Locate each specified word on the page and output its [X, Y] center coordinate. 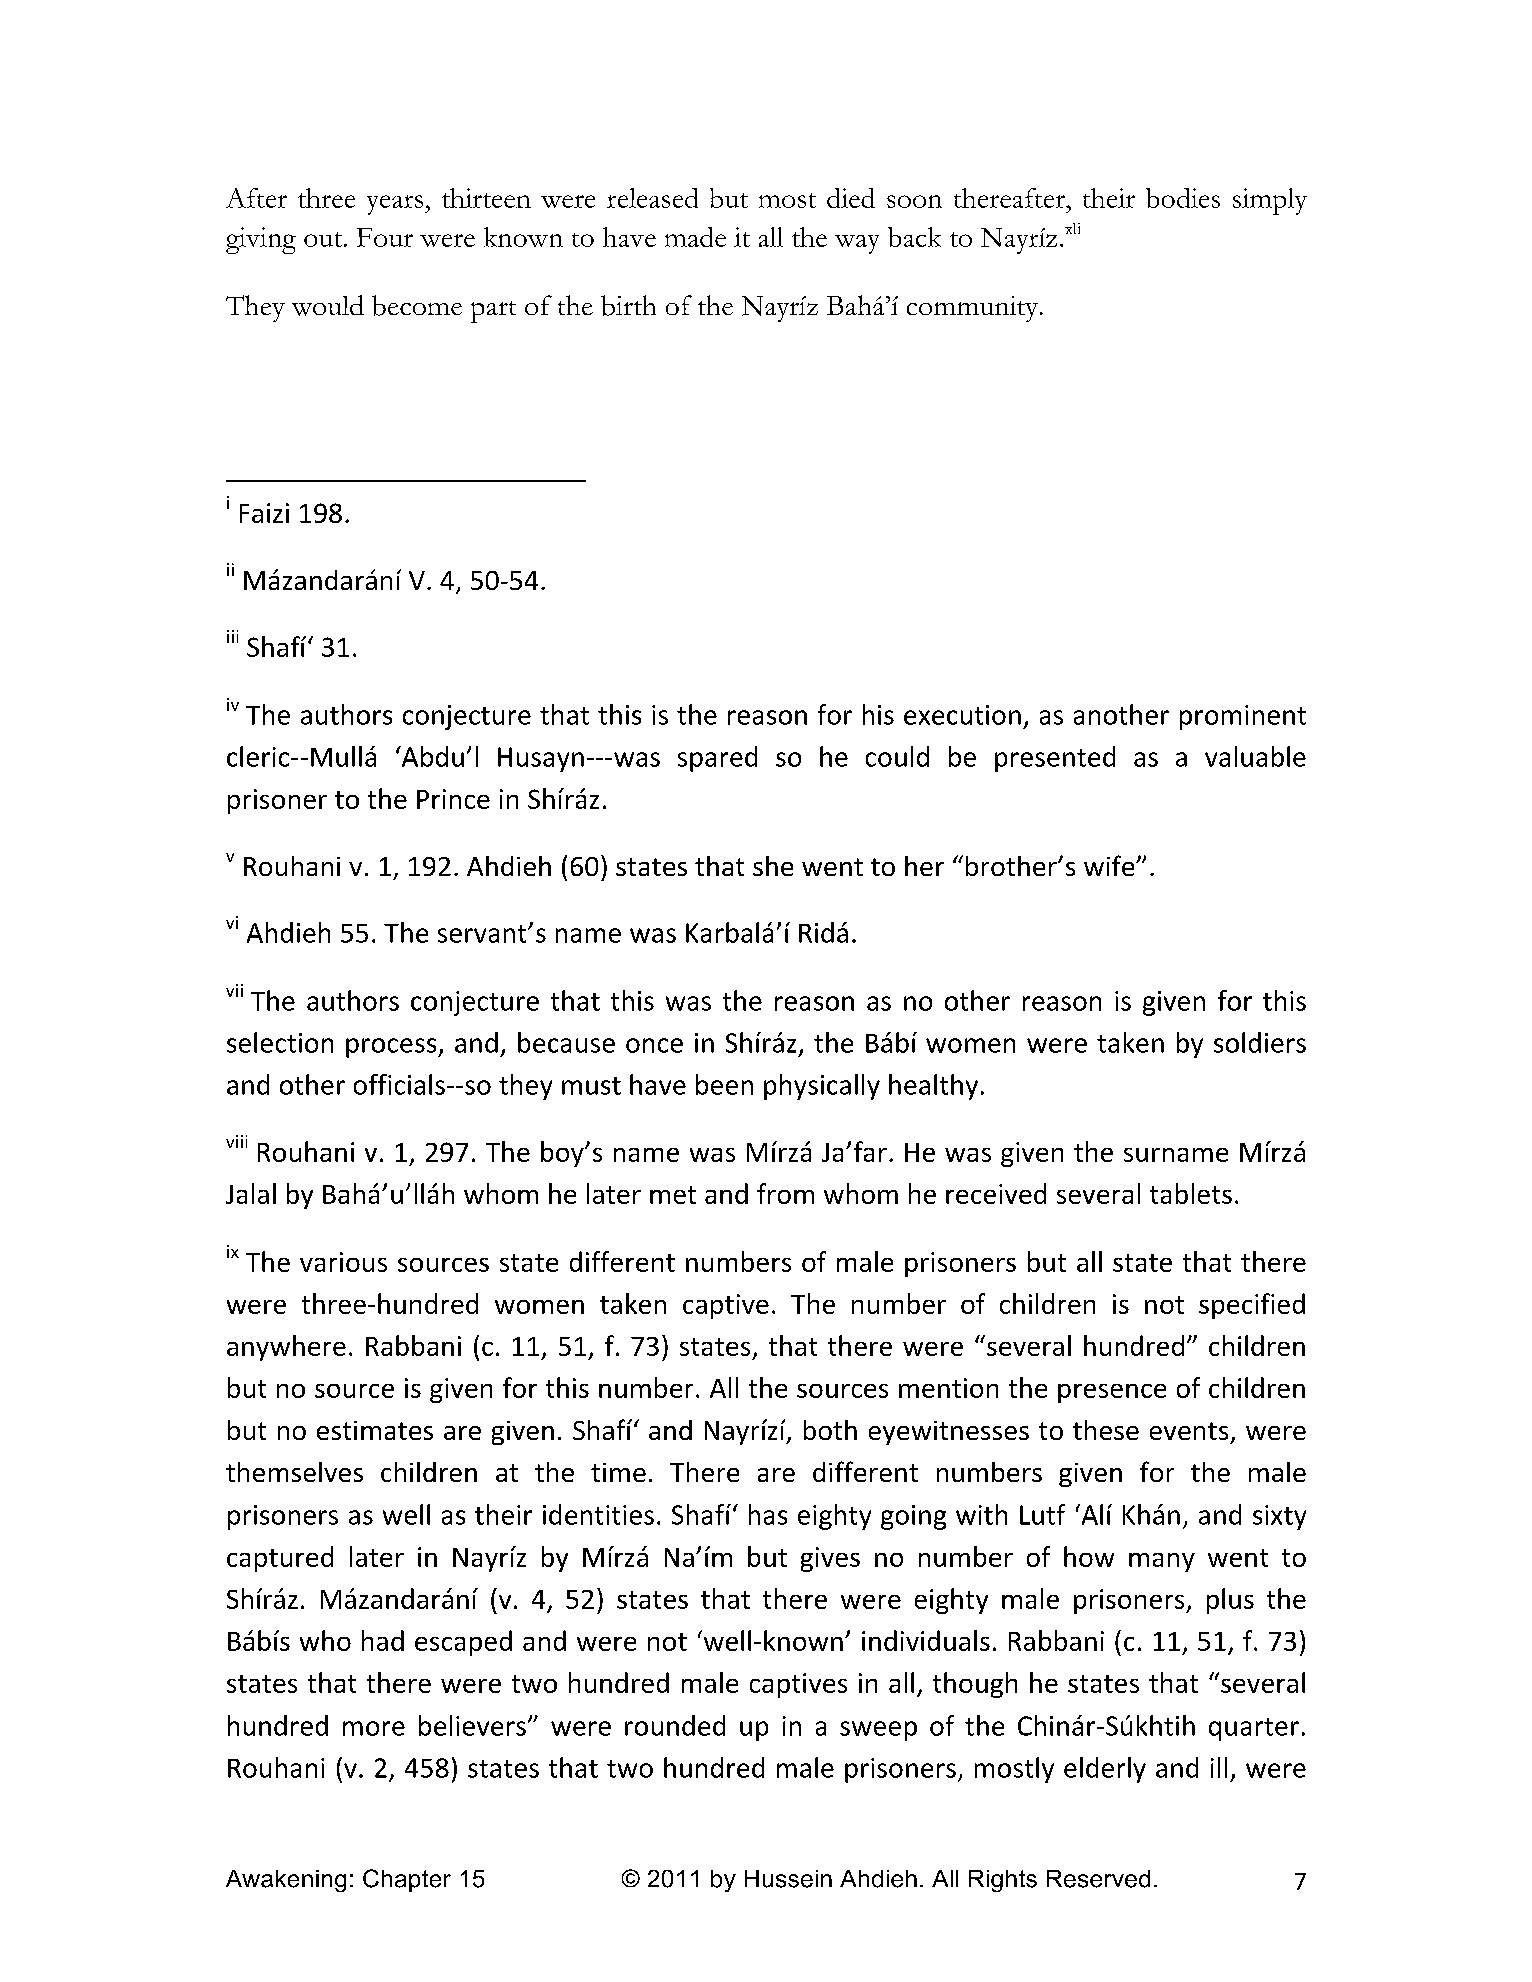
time [618, 1472]
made [695, 237]
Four [385, 237]
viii [236, 1141]
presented [1055, 759]
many [1162, 1562]
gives [830, 1559]
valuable [1255, 756]
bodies [1183, 198]
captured [280, 1559]
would [328, 305]
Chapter [407, 1880]
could [897, 756]
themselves [294, 1472]
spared [717, 759]
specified [1252, 1306]
